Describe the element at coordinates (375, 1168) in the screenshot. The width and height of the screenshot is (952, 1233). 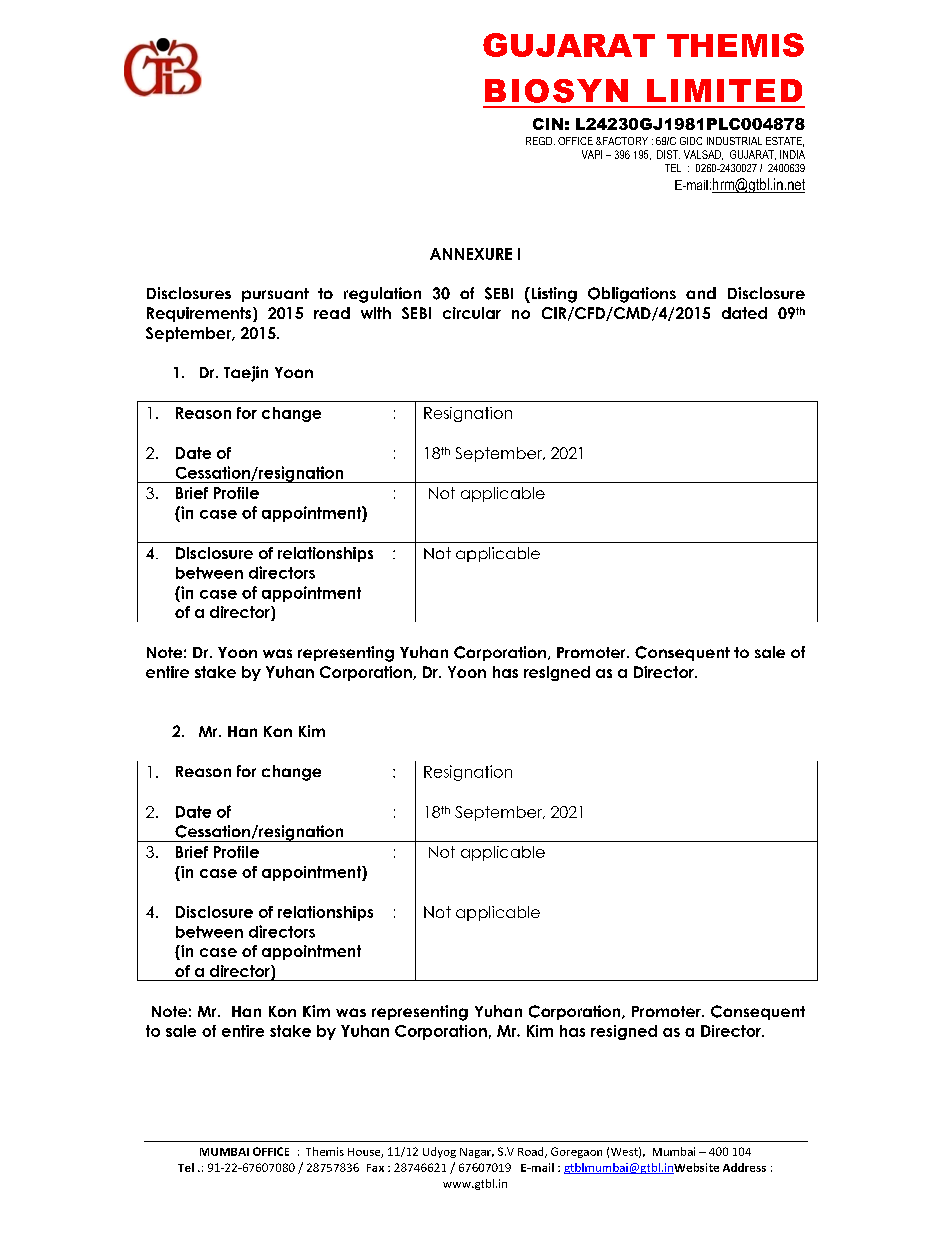
I see `Fax` at that location.
